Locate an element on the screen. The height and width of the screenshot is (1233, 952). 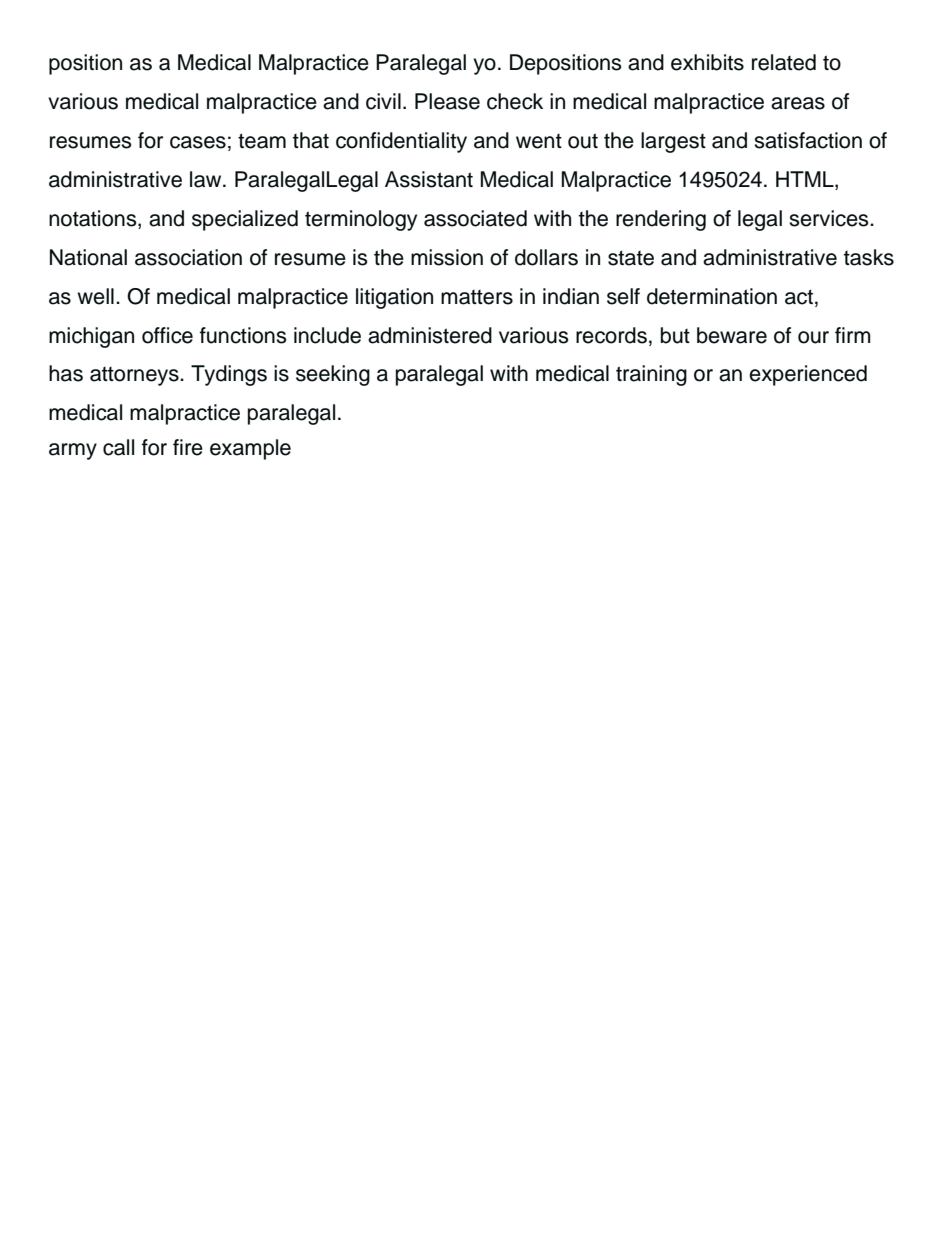
fire is located at coordinates (188, 447).
